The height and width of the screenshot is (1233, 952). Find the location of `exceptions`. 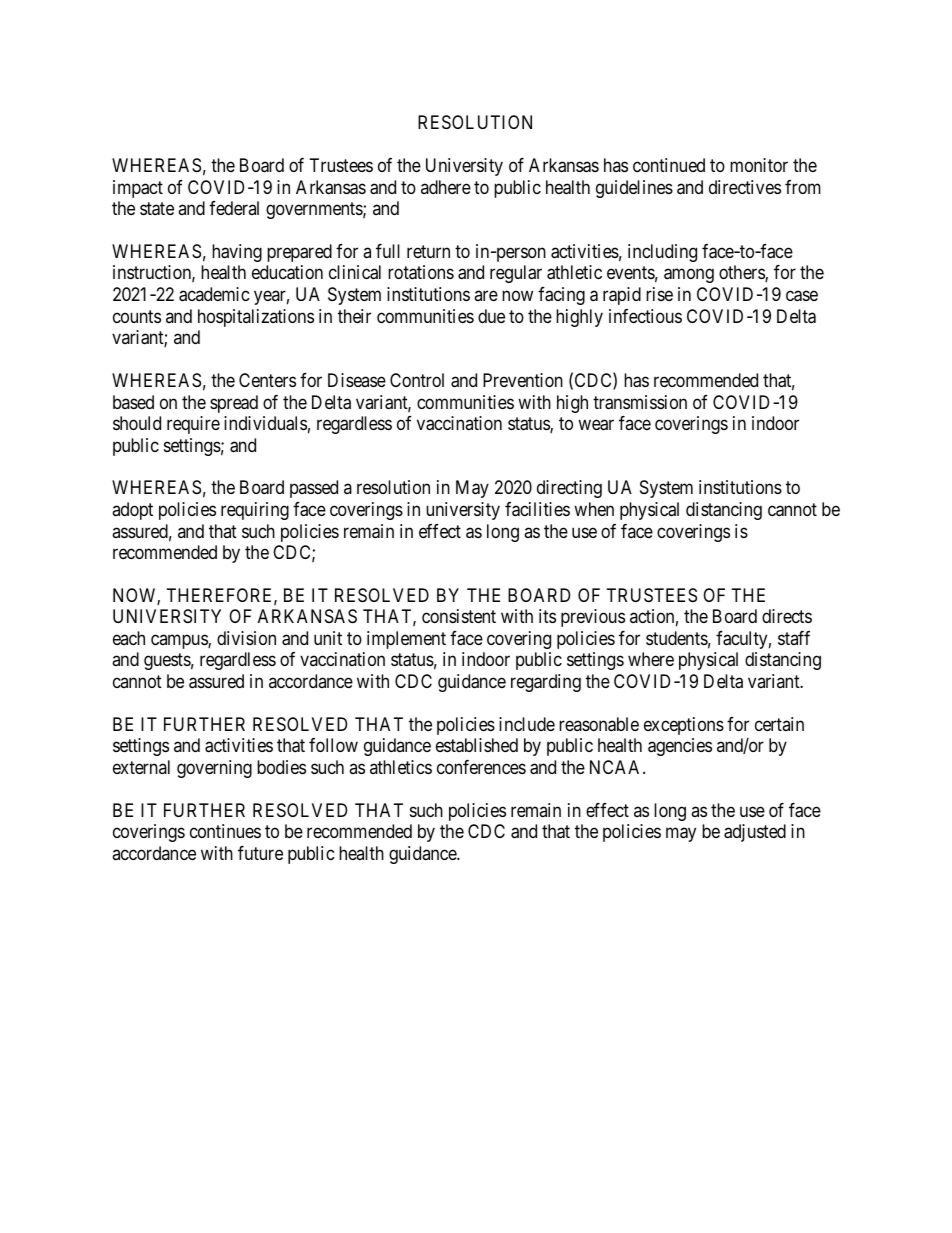

exceptions is located at coordinates (684, 726).
